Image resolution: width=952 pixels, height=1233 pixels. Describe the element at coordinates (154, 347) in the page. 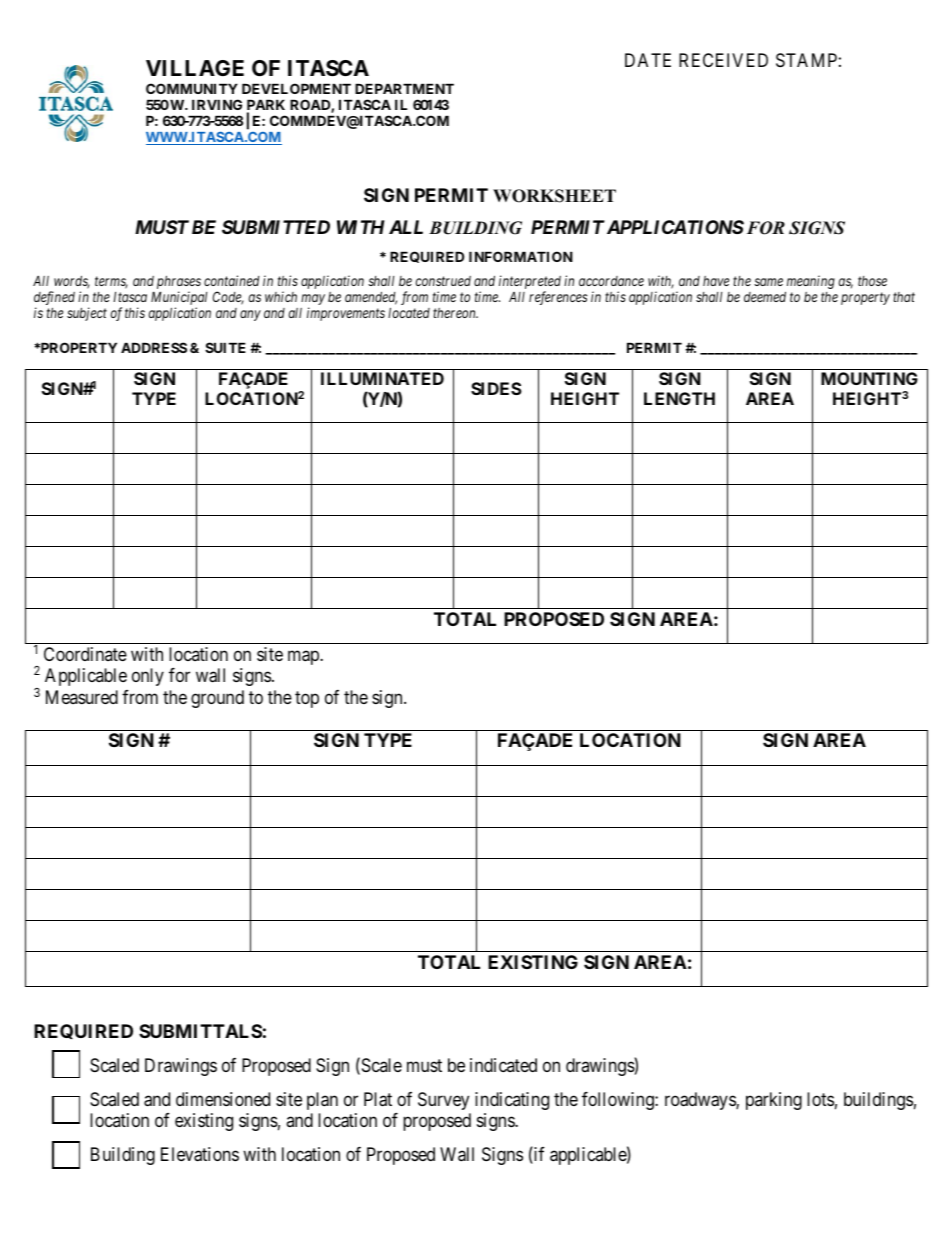

I see `ADDRESS` at that location.
